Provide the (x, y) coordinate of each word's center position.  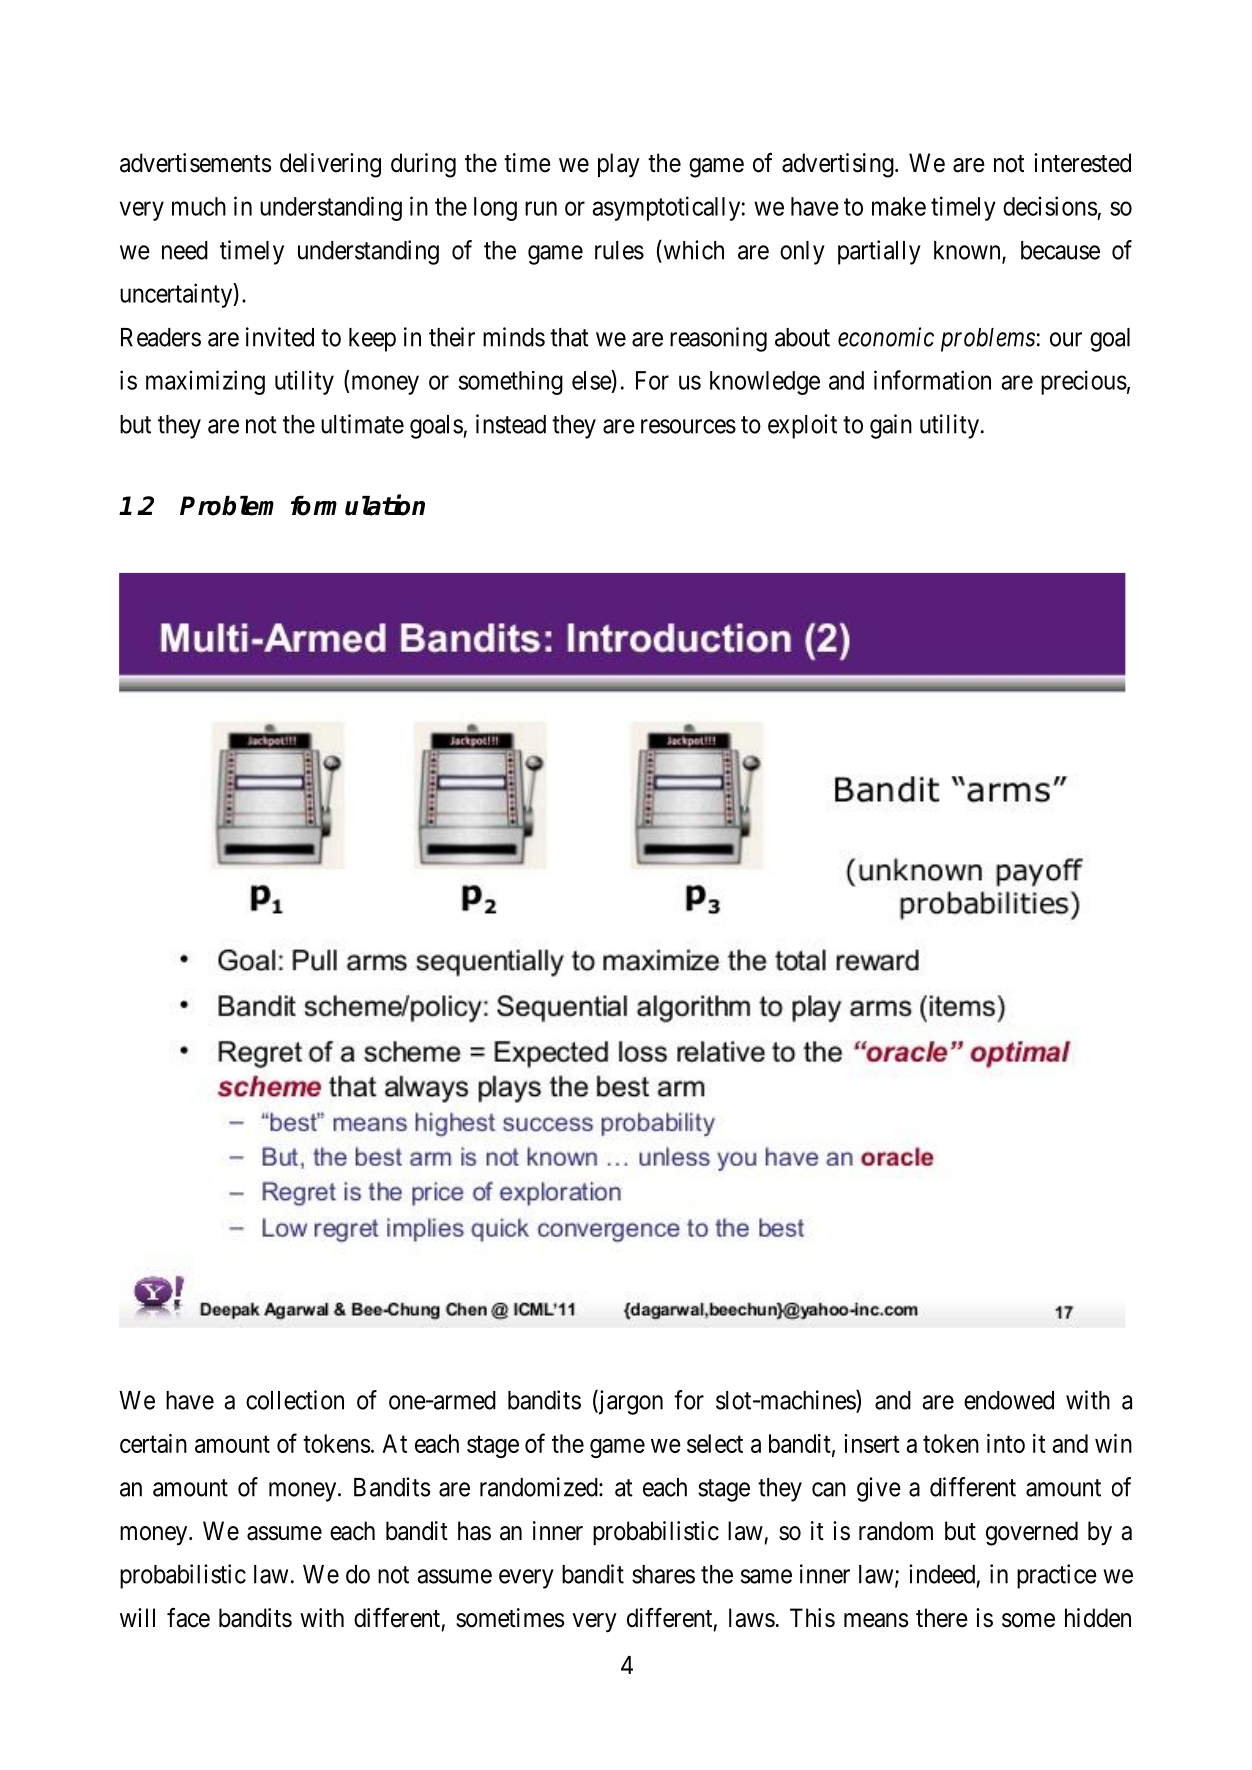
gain (891, 426)
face (188, 1618)
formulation (358, 505)
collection (295, 1400)
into (1006, 1443)
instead (511, 424)
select (715, 1443)
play (619, 165)
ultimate (362, 424)
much (199, 206)
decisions (1050, 206)
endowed (1009, 1400)
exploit (802, 426)
